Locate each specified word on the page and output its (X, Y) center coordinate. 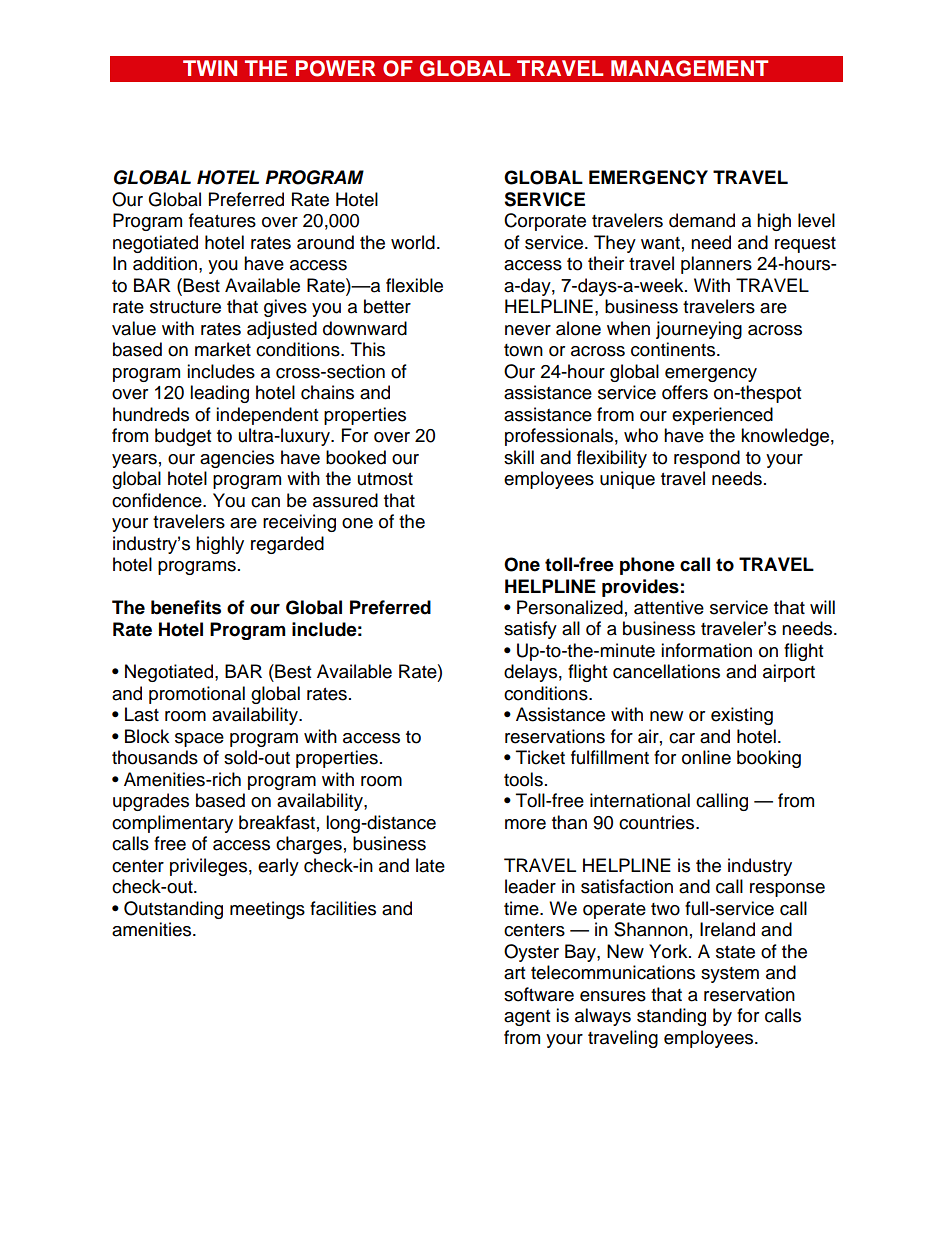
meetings (267, 910)
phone (647, 566)
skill (519, 457)
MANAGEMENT (689, 68)
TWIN (210, 68)
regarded (287, 545)
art (514, 973)
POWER (336, 68)
